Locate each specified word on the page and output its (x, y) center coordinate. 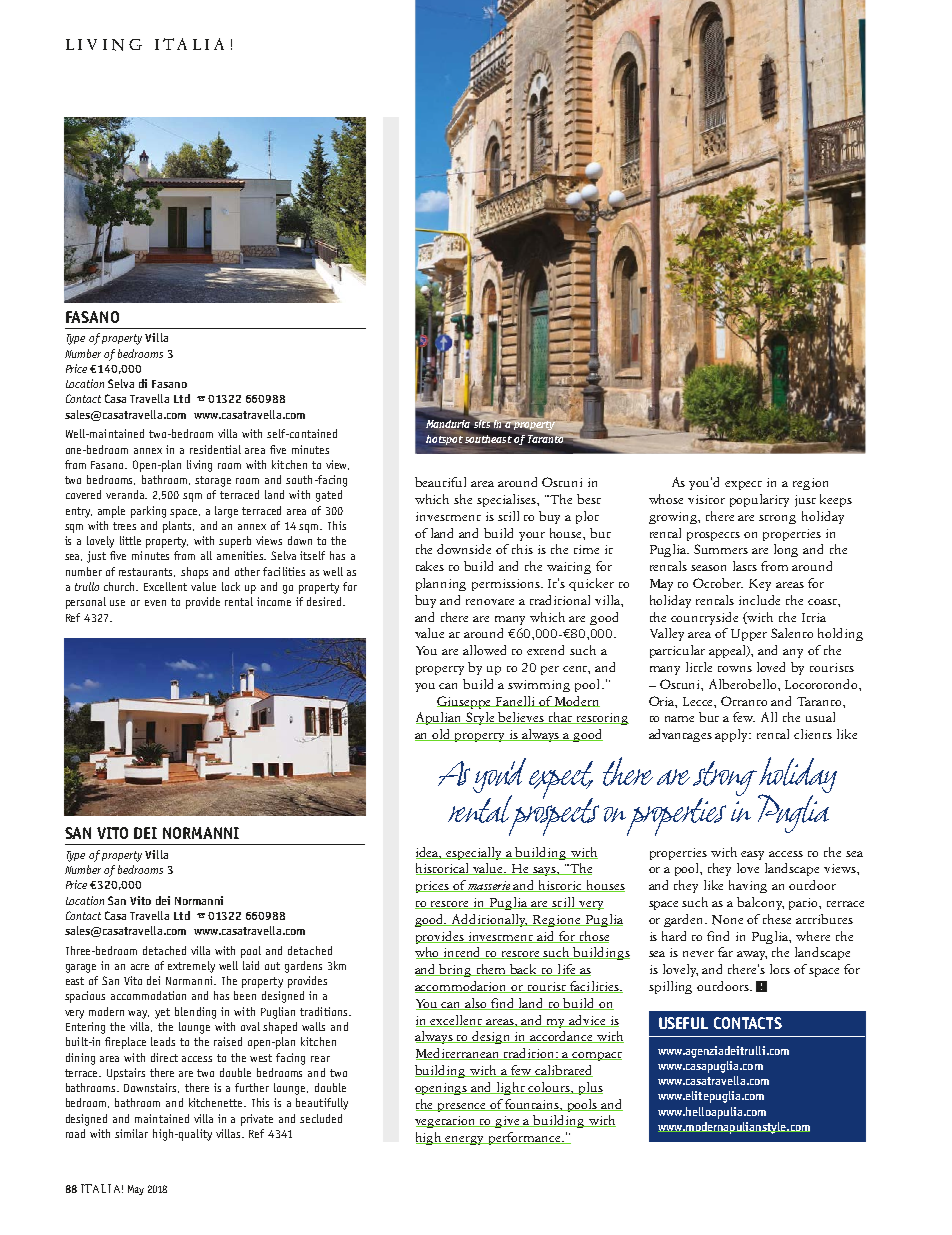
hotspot (444, 440)
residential (215, 449)
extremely (191, 967)
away (752, 955)
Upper (749, 635)
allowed (484, 650)
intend (463, 953)
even (155, 603)
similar (131, 1133)
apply (733, 735)
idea (429, 853)
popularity (759, 500)
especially (475, 853)
